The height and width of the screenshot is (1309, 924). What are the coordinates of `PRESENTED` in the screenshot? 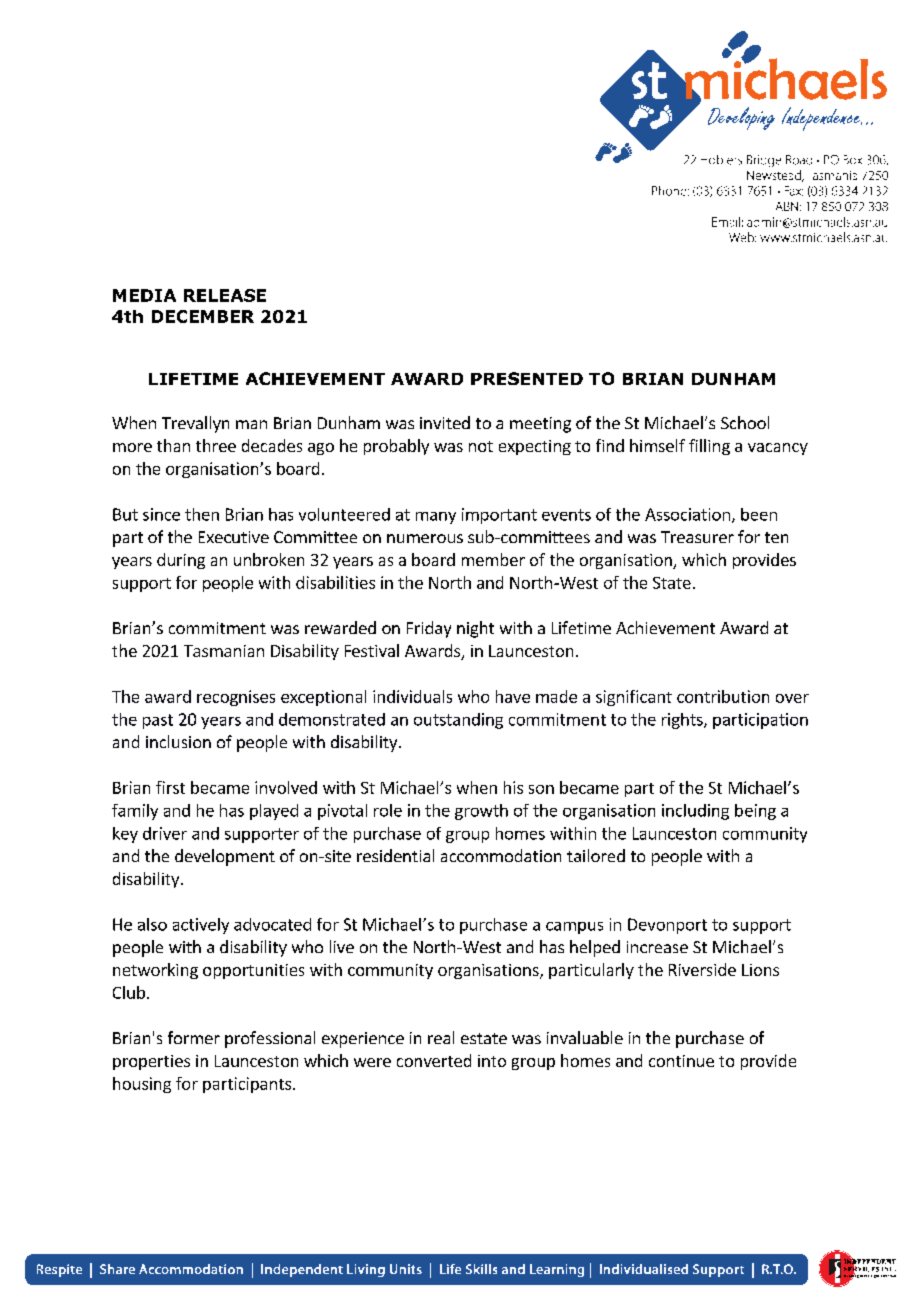 It's located at (527, 378).
